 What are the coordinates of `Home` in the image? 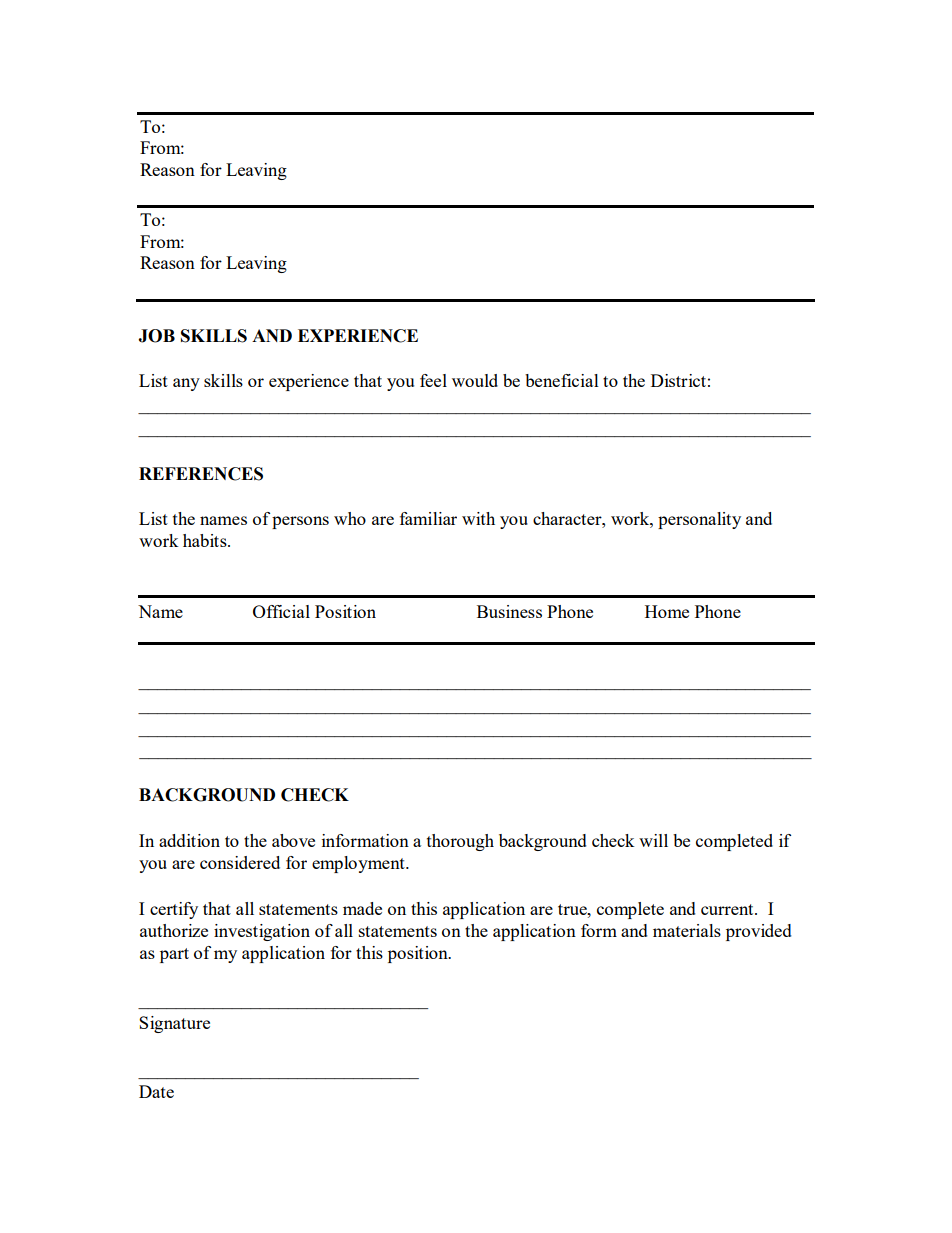 It's located at (667, 611).
